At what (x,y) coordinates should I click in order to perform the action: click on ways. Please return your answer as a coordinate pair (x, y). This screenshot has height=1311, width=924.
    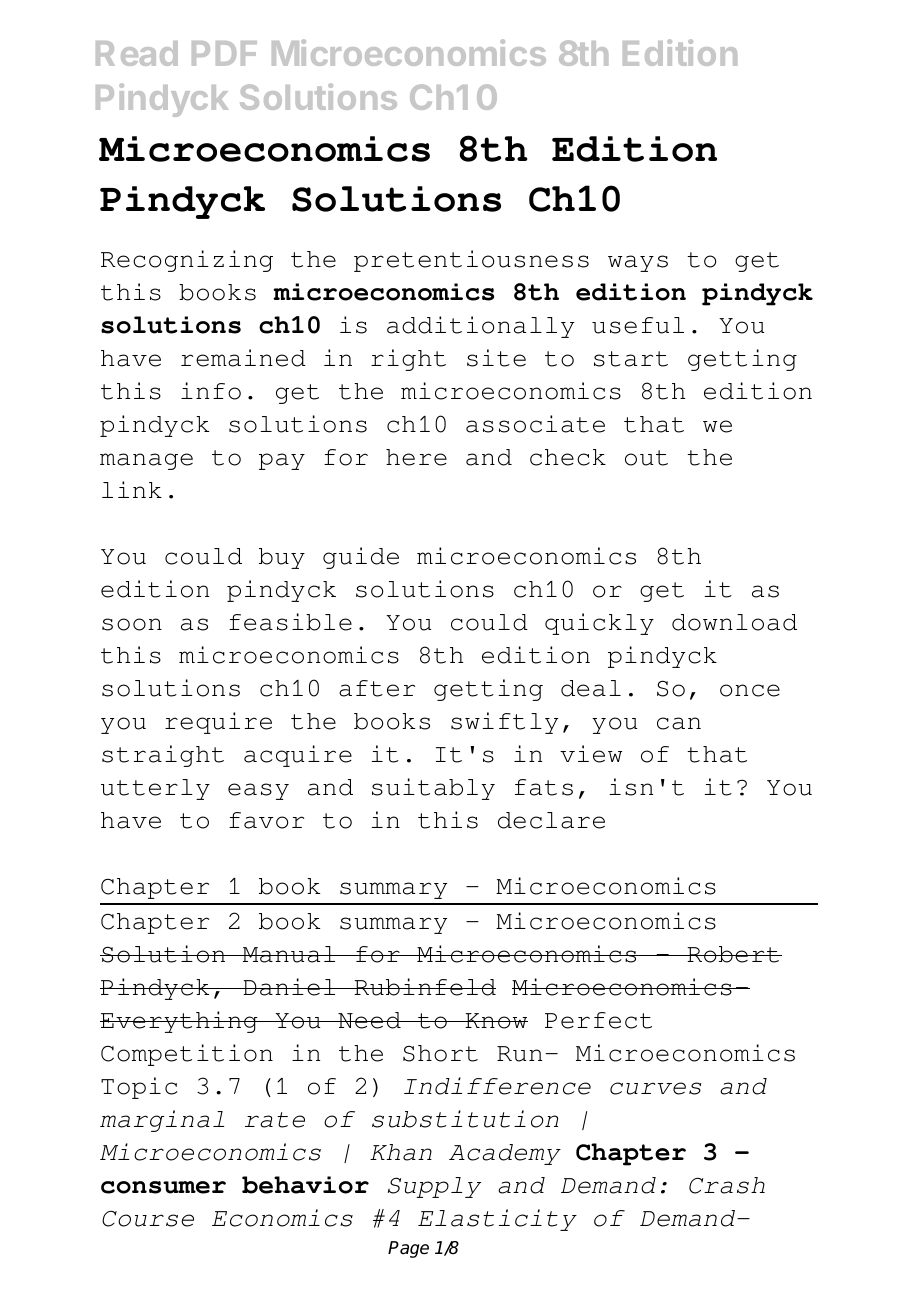
    Looking at the image, I should click on (638, 263).
